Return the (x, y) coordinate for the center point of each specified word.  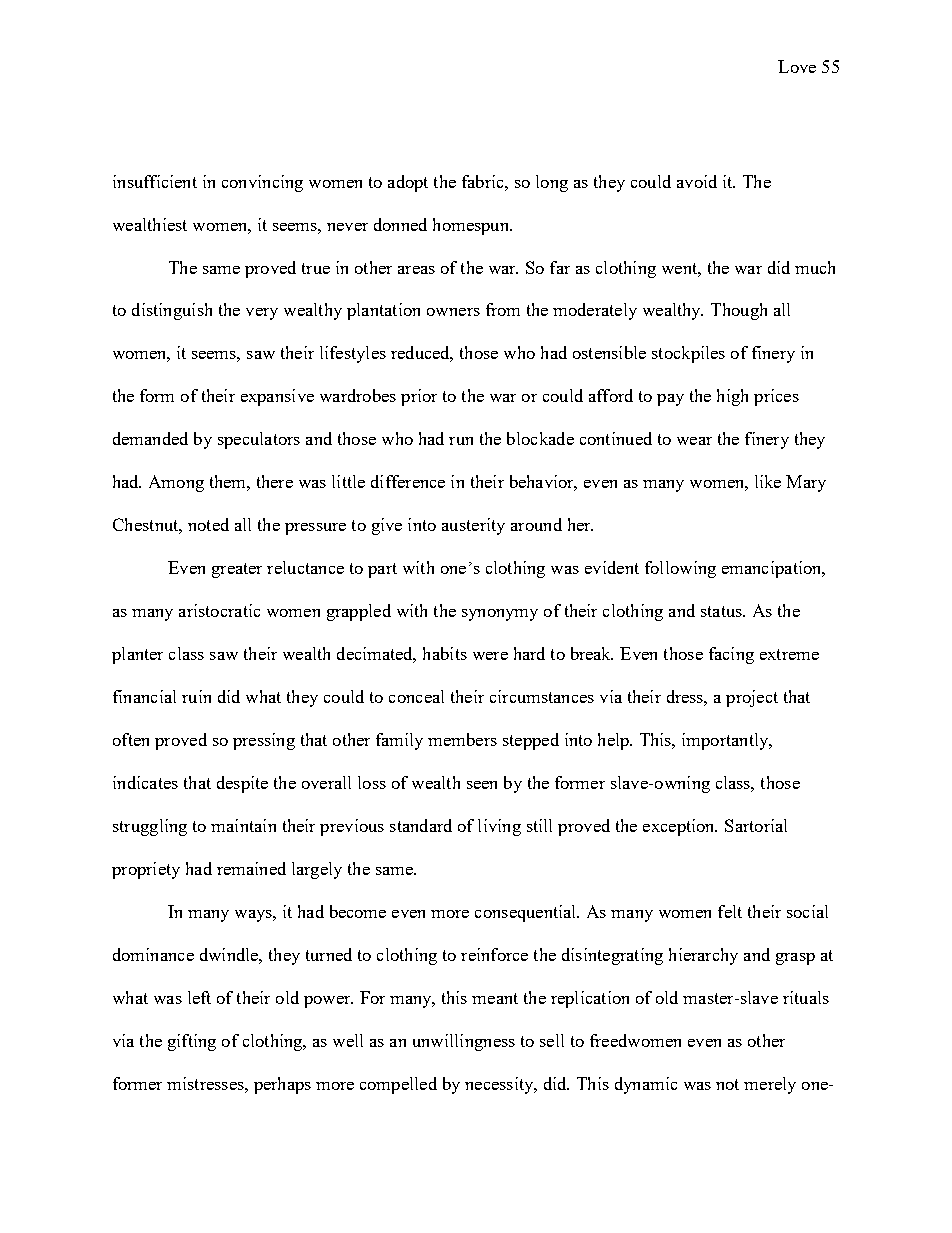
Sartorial (756, 825)
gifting (192, 1042)
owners (453, 312)
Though (739, 311)
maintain (243, 825)
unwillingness (464, 1042)
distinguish (172, 311)
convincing (262, 183)
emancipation (773, 569)
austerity (473, 526)
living (499, 827)
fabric (484, 181)
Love (797, 66)
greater (237, 570)
